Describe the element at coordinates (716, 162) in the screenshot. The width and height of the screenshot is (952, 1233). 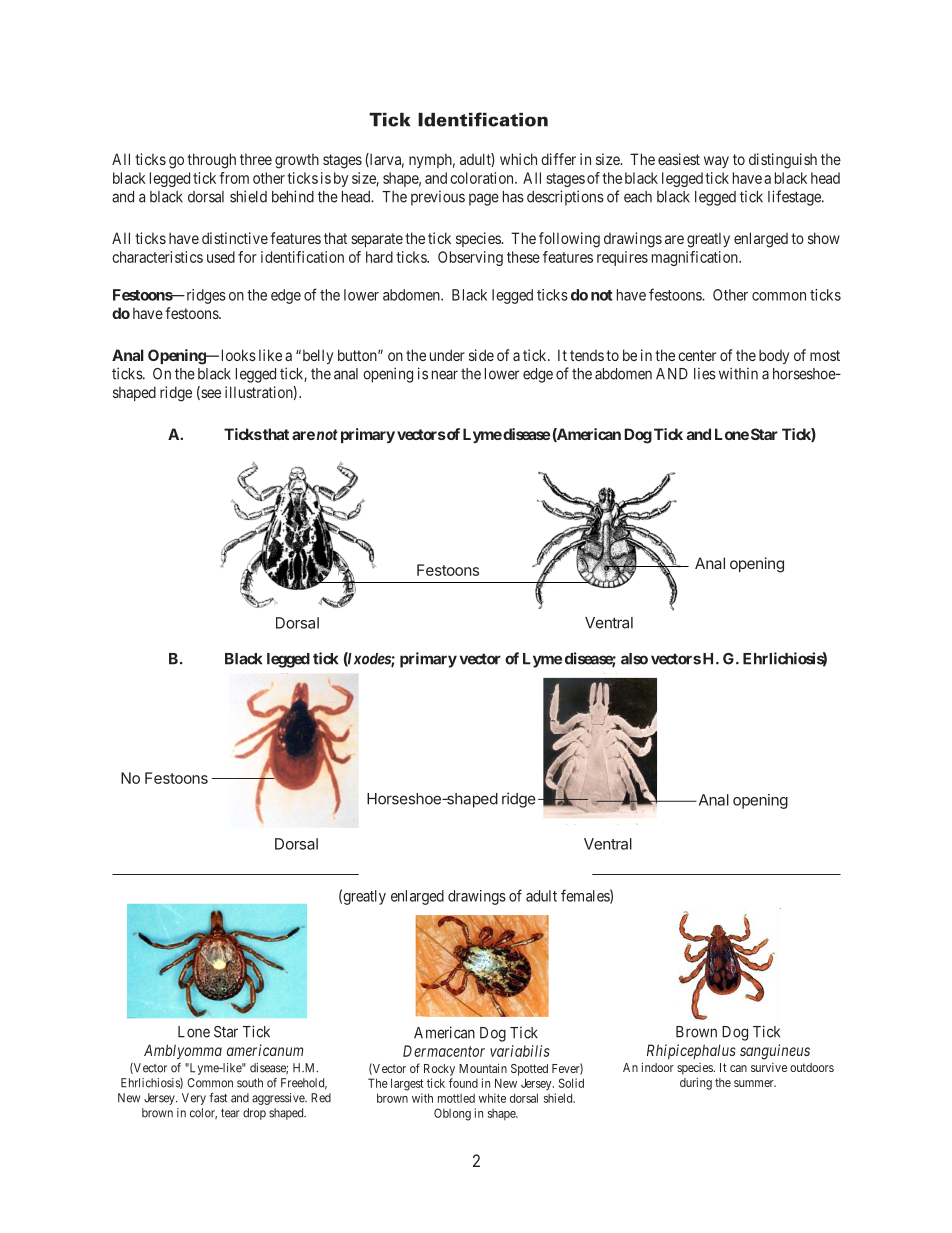
I see `way` at that location.
